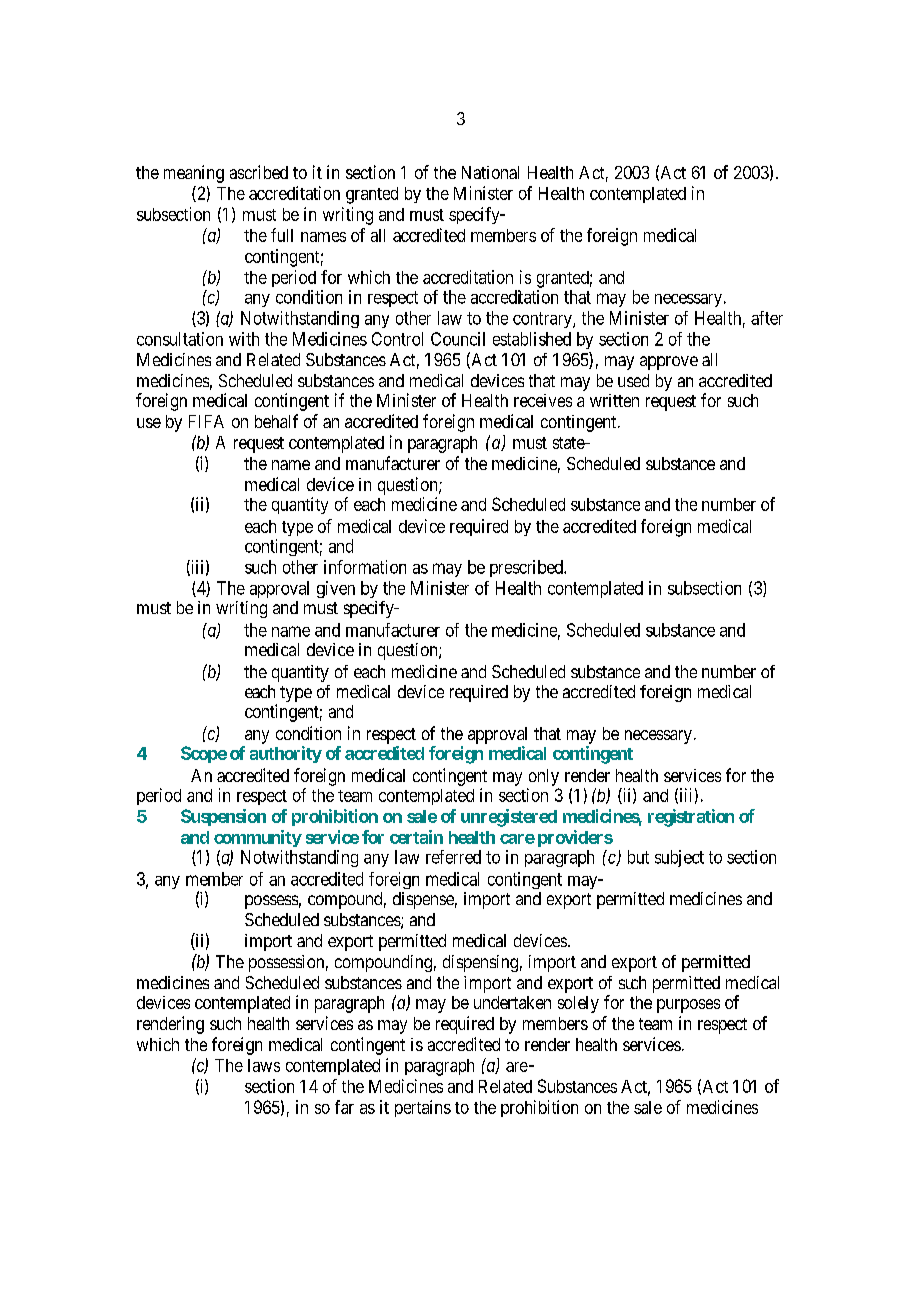  I want to click on approve, so click(669, 363).
